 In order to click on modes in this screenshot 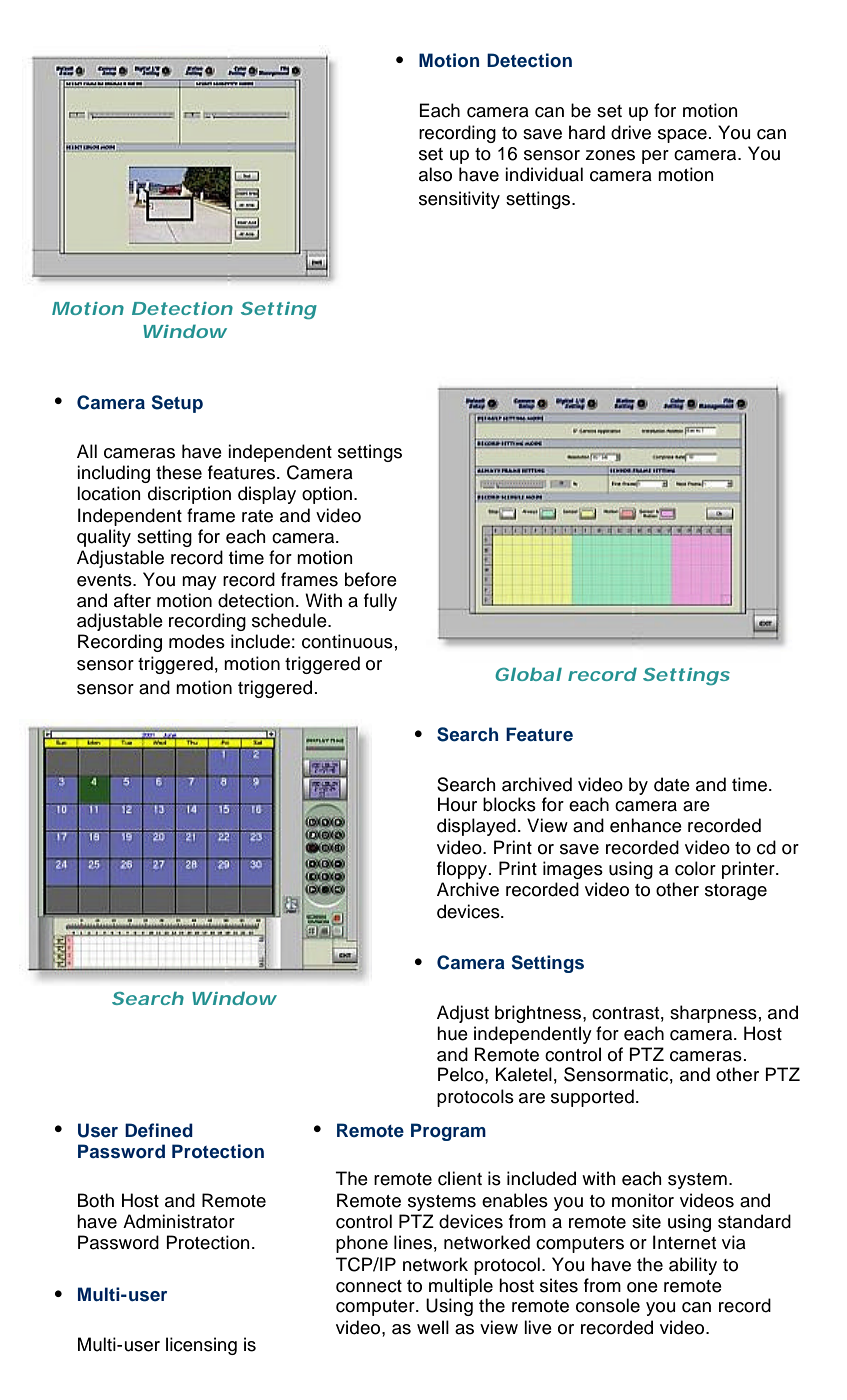, I will do `click(197, 641)`.
